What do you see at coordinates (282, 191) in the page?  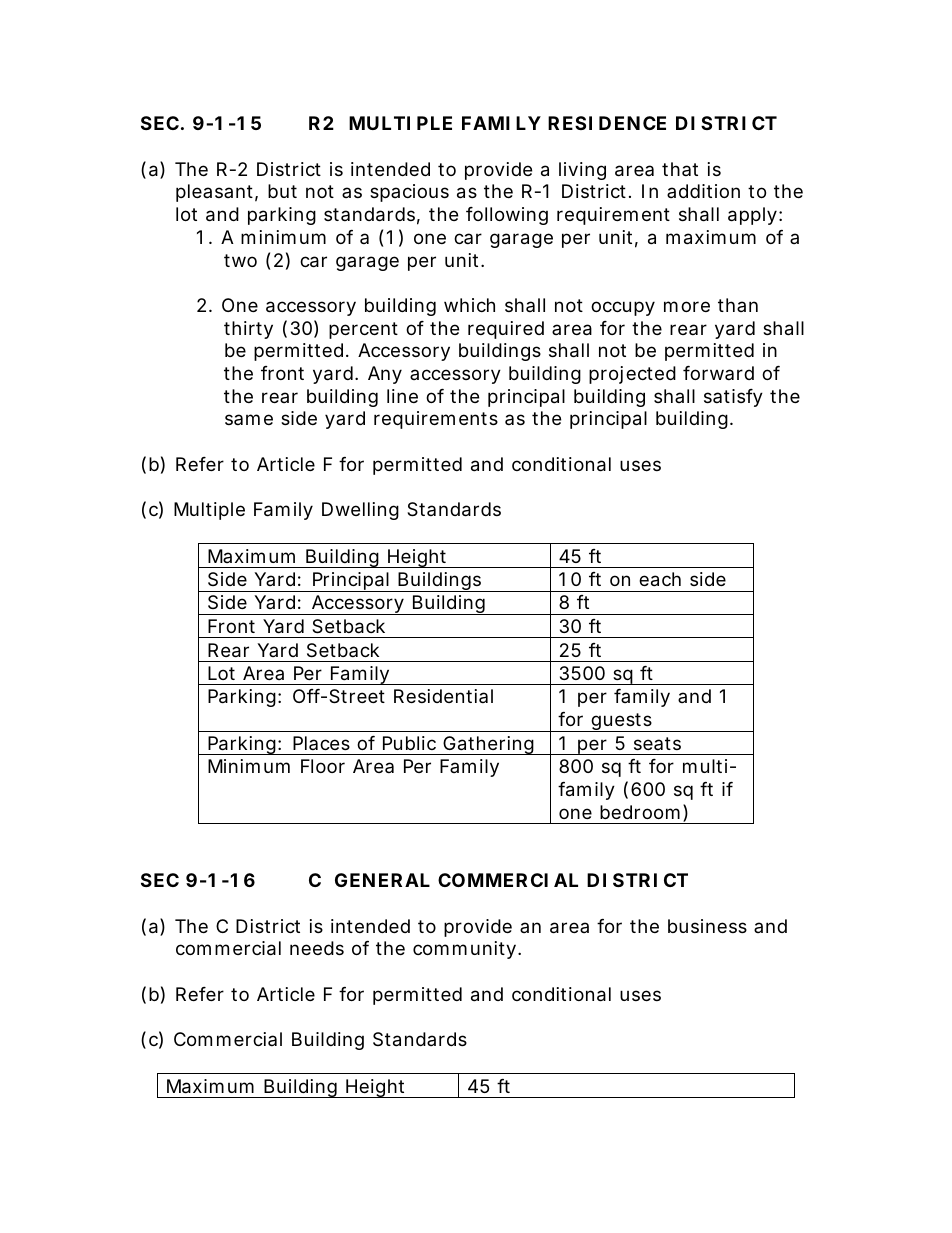 I see `but` at bounding box center [282, 191].
